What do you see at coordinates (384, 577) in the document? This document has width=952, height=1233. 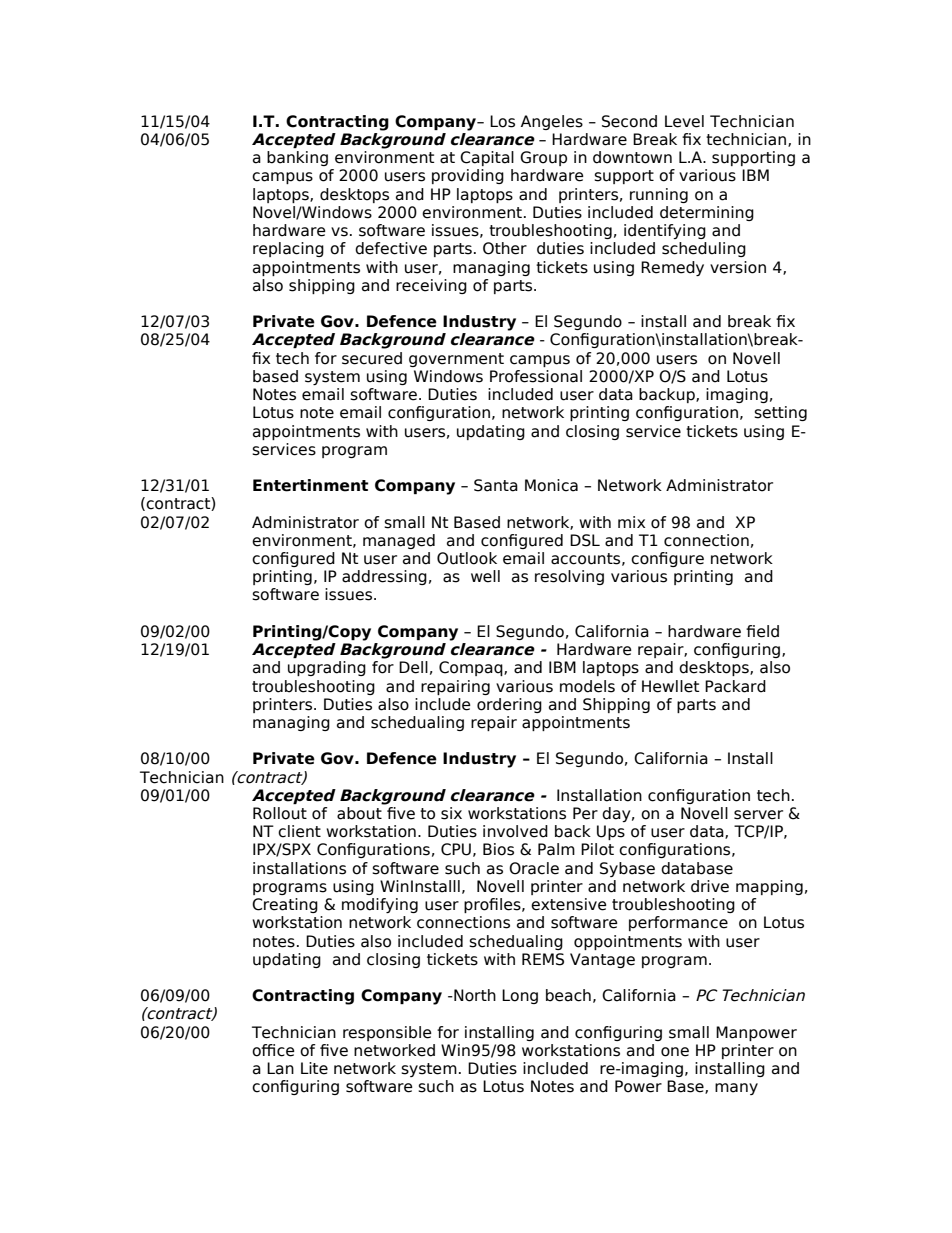 I see `addressing` at bounding box center [384, 577].
